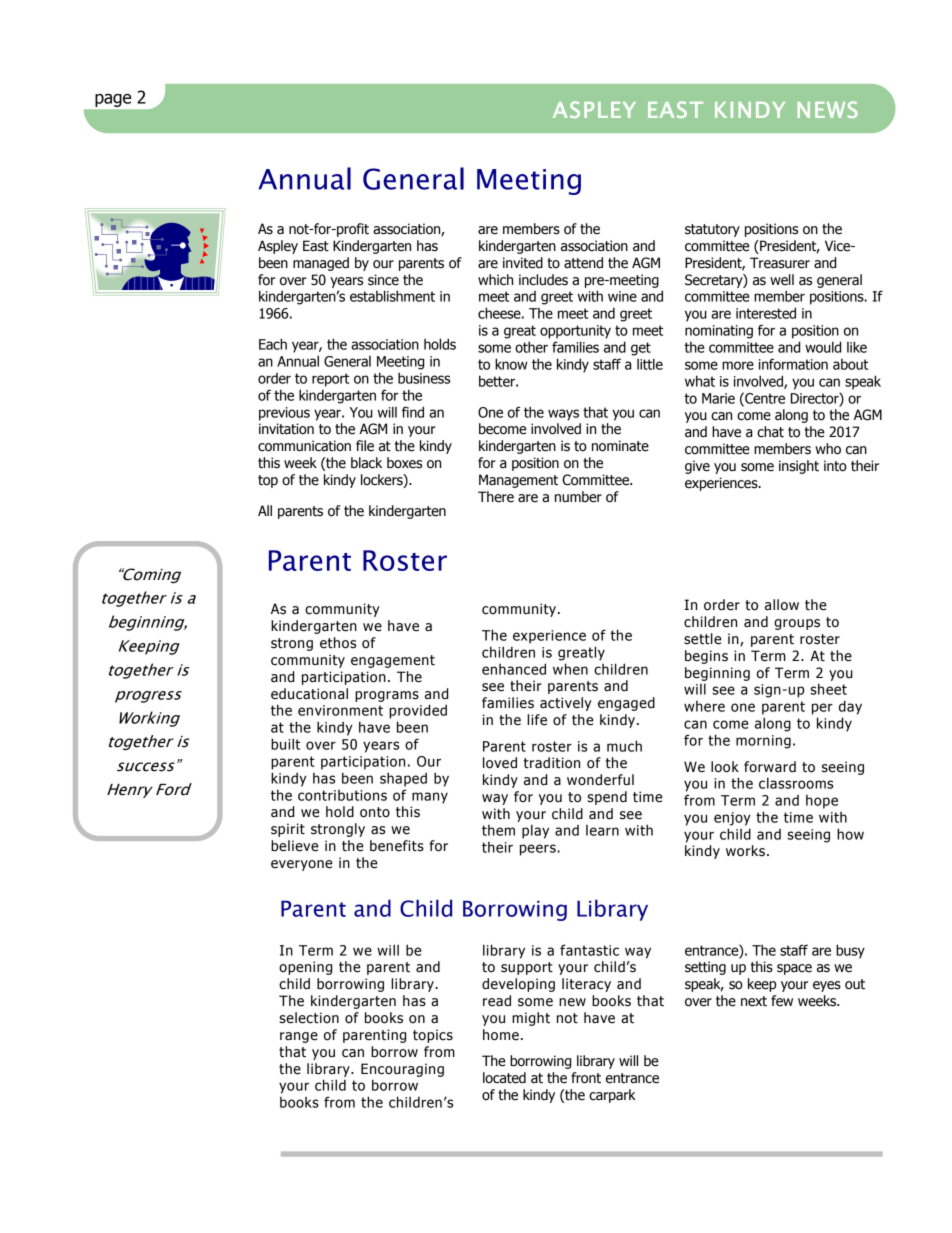 This screenshot has height=1233, width=952. I want to click on located, so click(504, 1078).
